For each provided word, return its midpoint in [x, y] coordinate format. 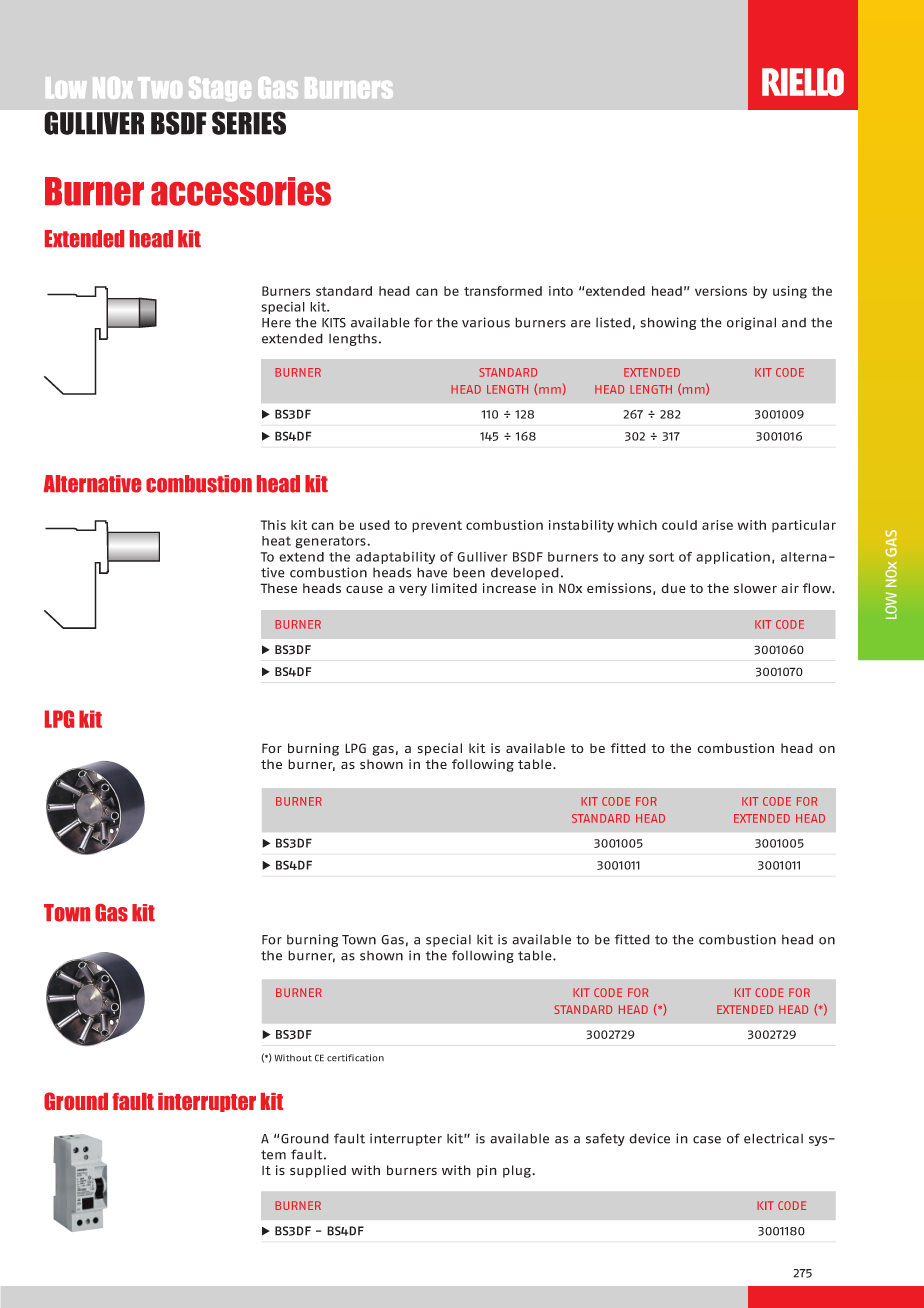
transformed [503, 291]
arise [717, 525]
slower [755, 588]
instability [581, 526]
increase [509, 588]
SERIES [249, 123]
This [273, 525]
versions [721, 291]
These [278, 588]
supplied [318, 1171]
